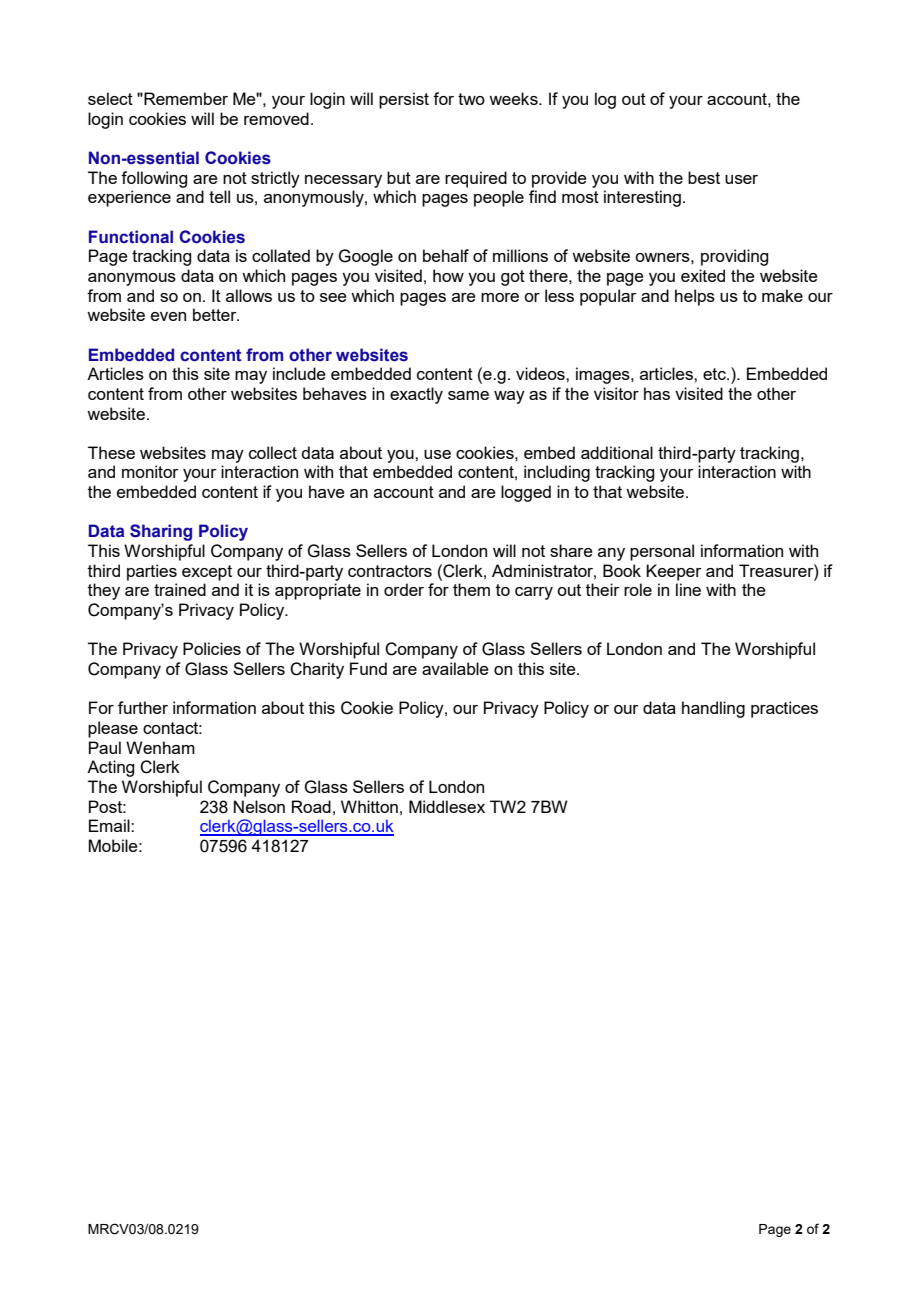  What do you see at coordinates (455, 668) in the screenshot?
I see `available` at bounding box center [455, 668].
